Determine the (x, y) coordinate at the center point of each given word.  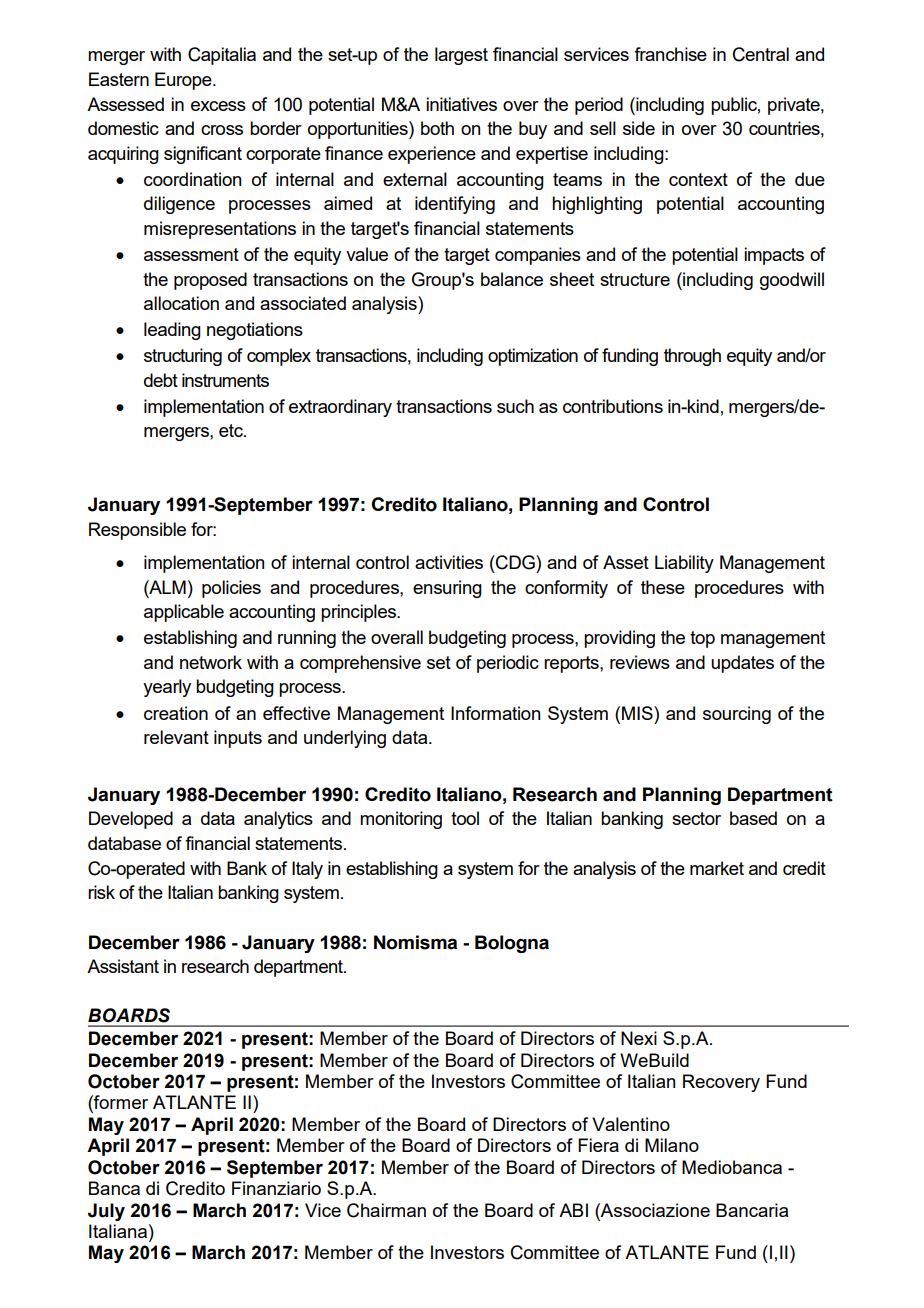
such (515, 406)
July (106, 1212)
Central (761, 54)
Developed (131, 820)
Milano (672, 1145)
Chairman (386, 1210)
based (753, 818)
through (692, 357)
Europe (184, 81)
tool (465, 818)
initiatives (461, 104)
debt (161, 380)
